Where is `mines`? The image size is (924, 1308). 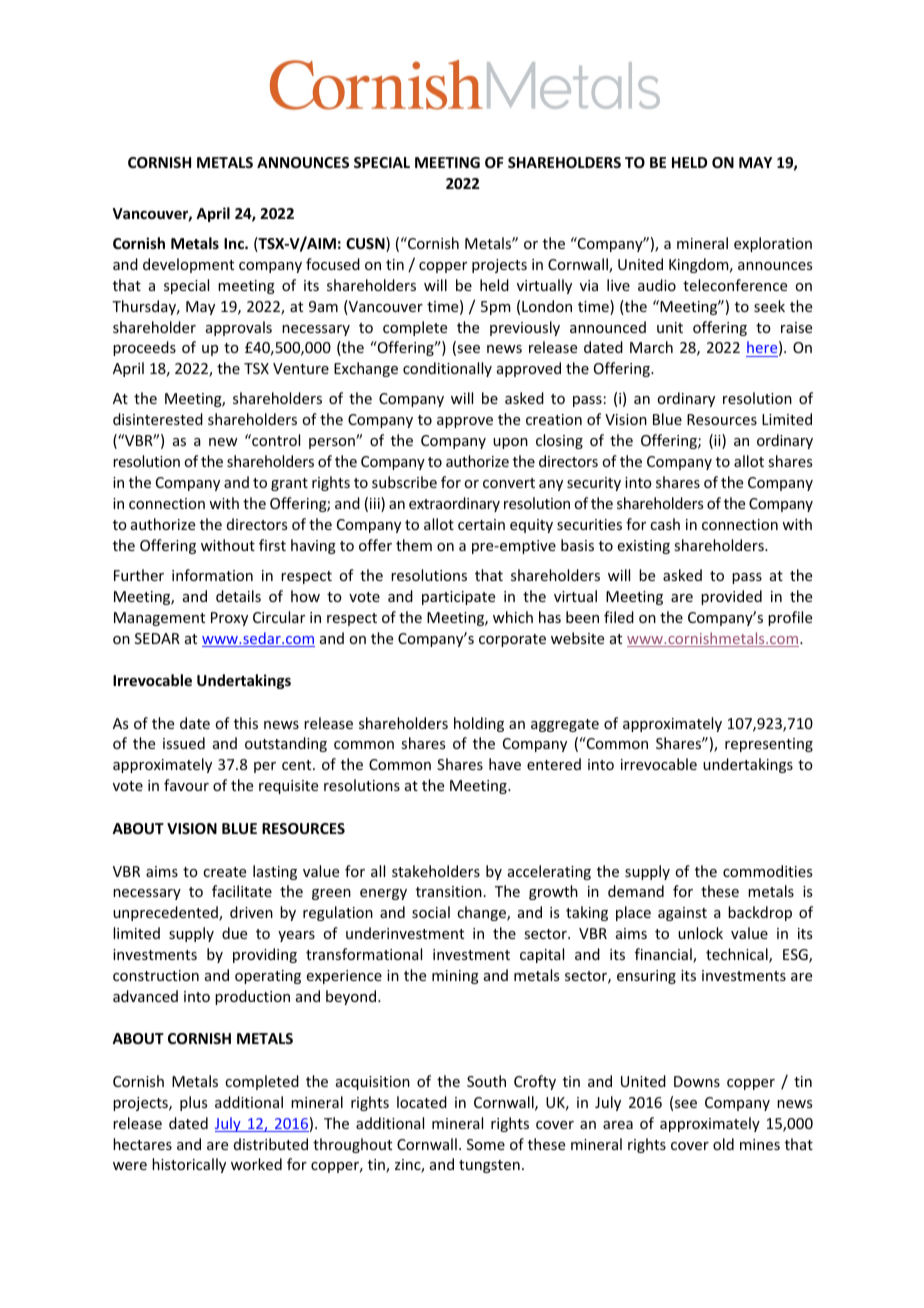 mines is located at coordinates (760, 1144).
